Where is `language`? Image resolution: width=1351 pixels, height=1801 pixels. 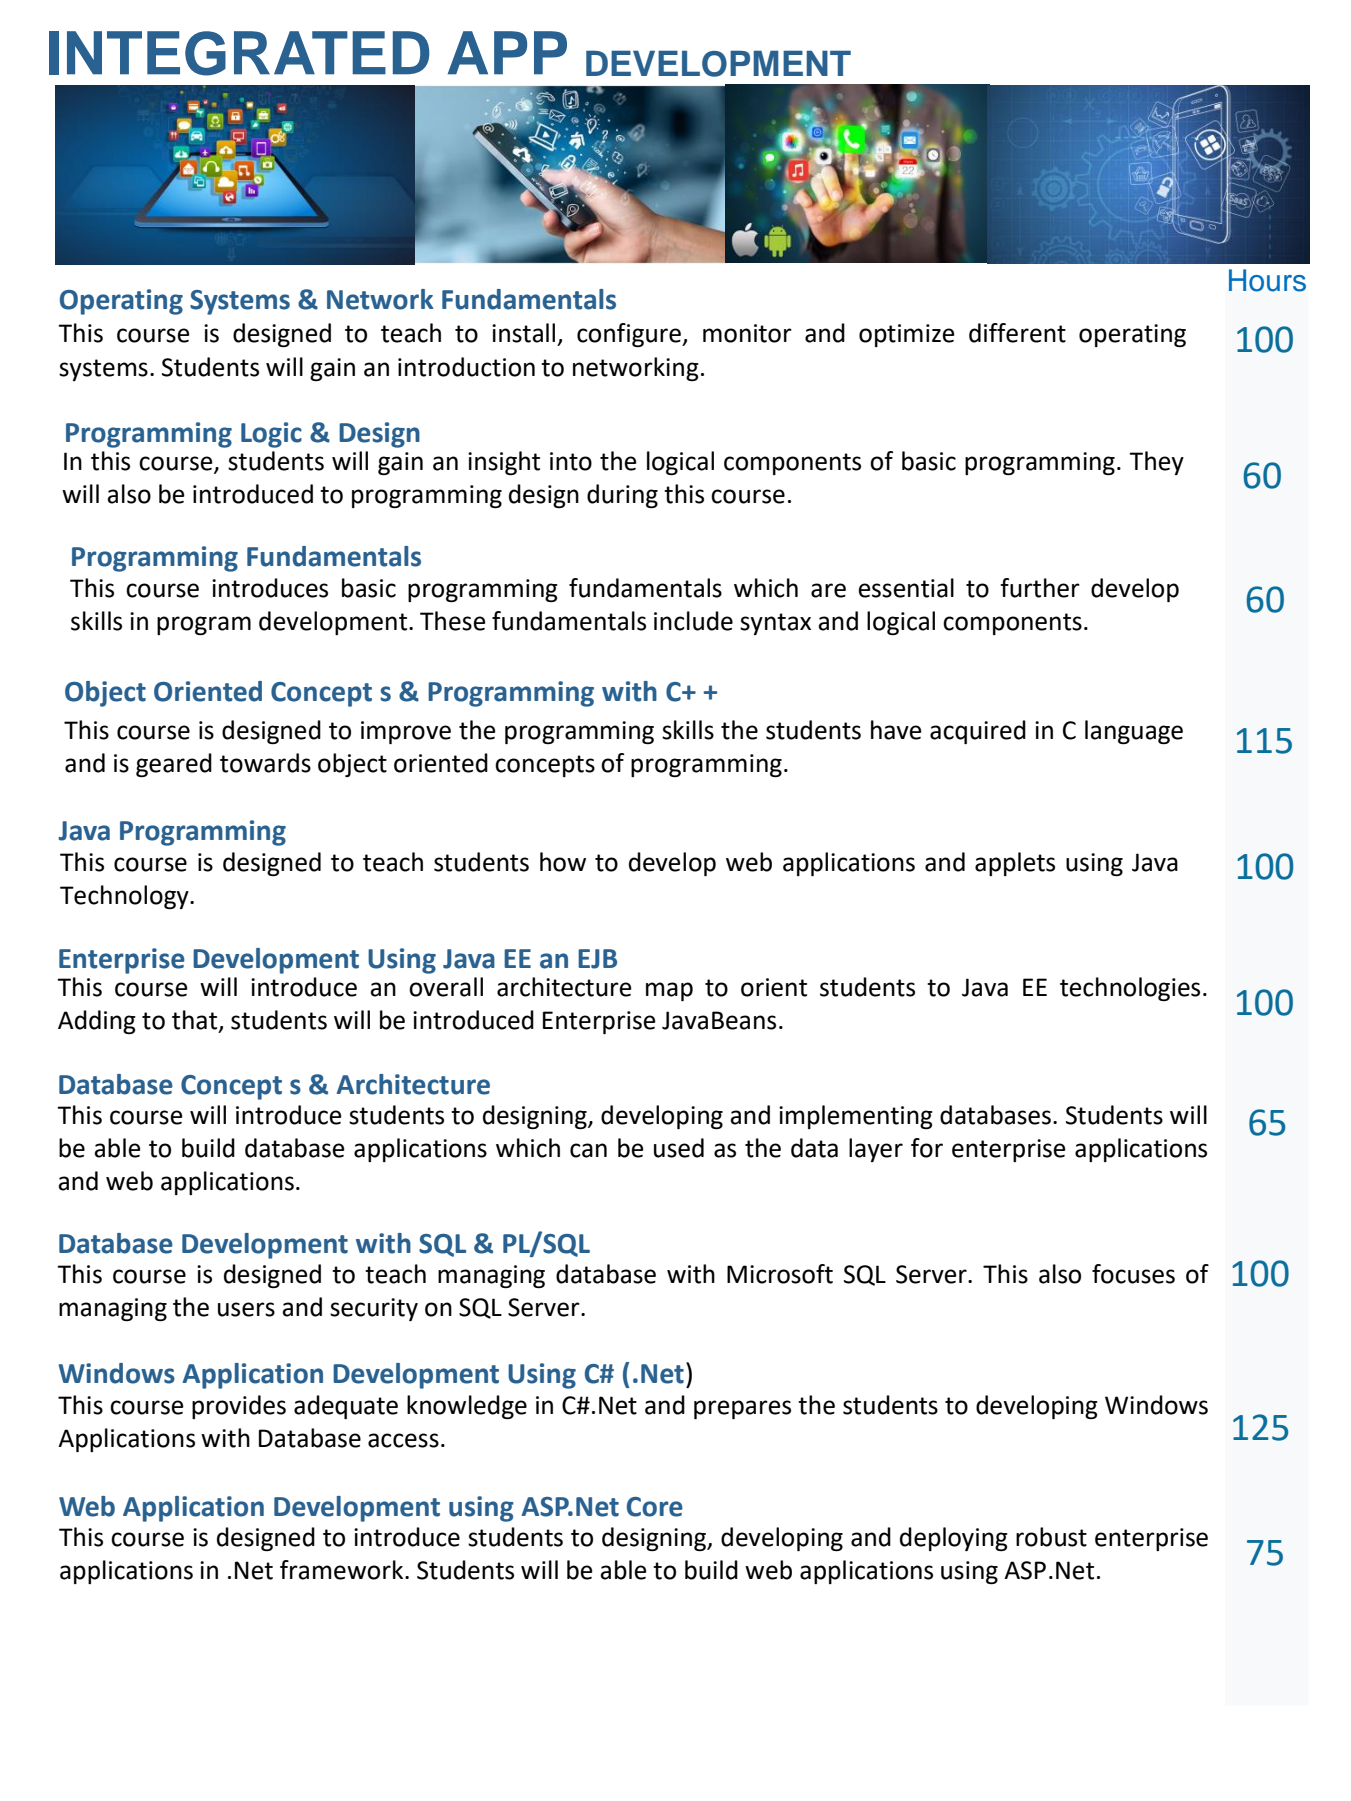
language is located at coordinates (1134, 732).
